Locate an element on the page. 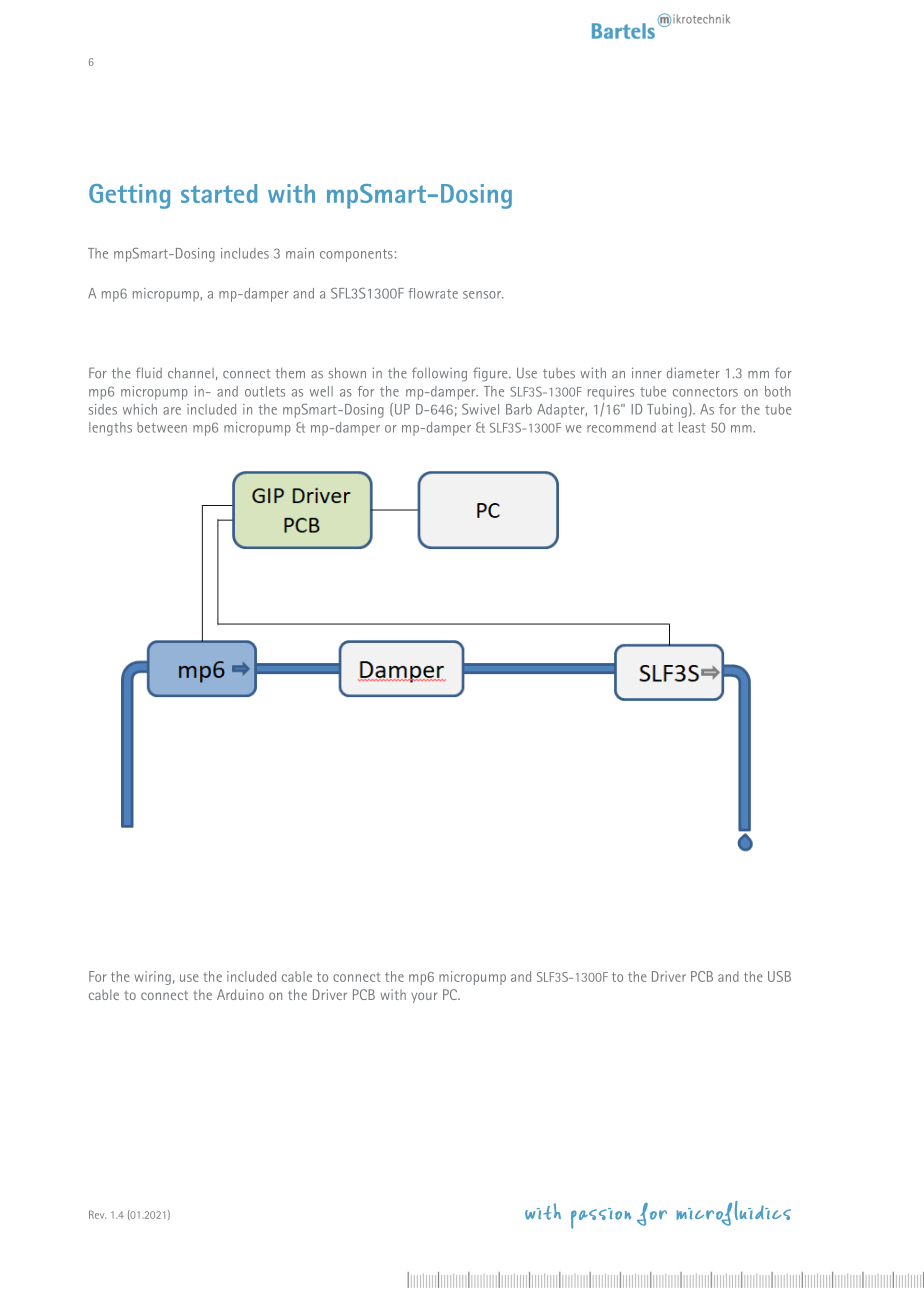 Image resolution: width=924 pixels, height=1308 pixels. your is located at coordinates (424, 997).
